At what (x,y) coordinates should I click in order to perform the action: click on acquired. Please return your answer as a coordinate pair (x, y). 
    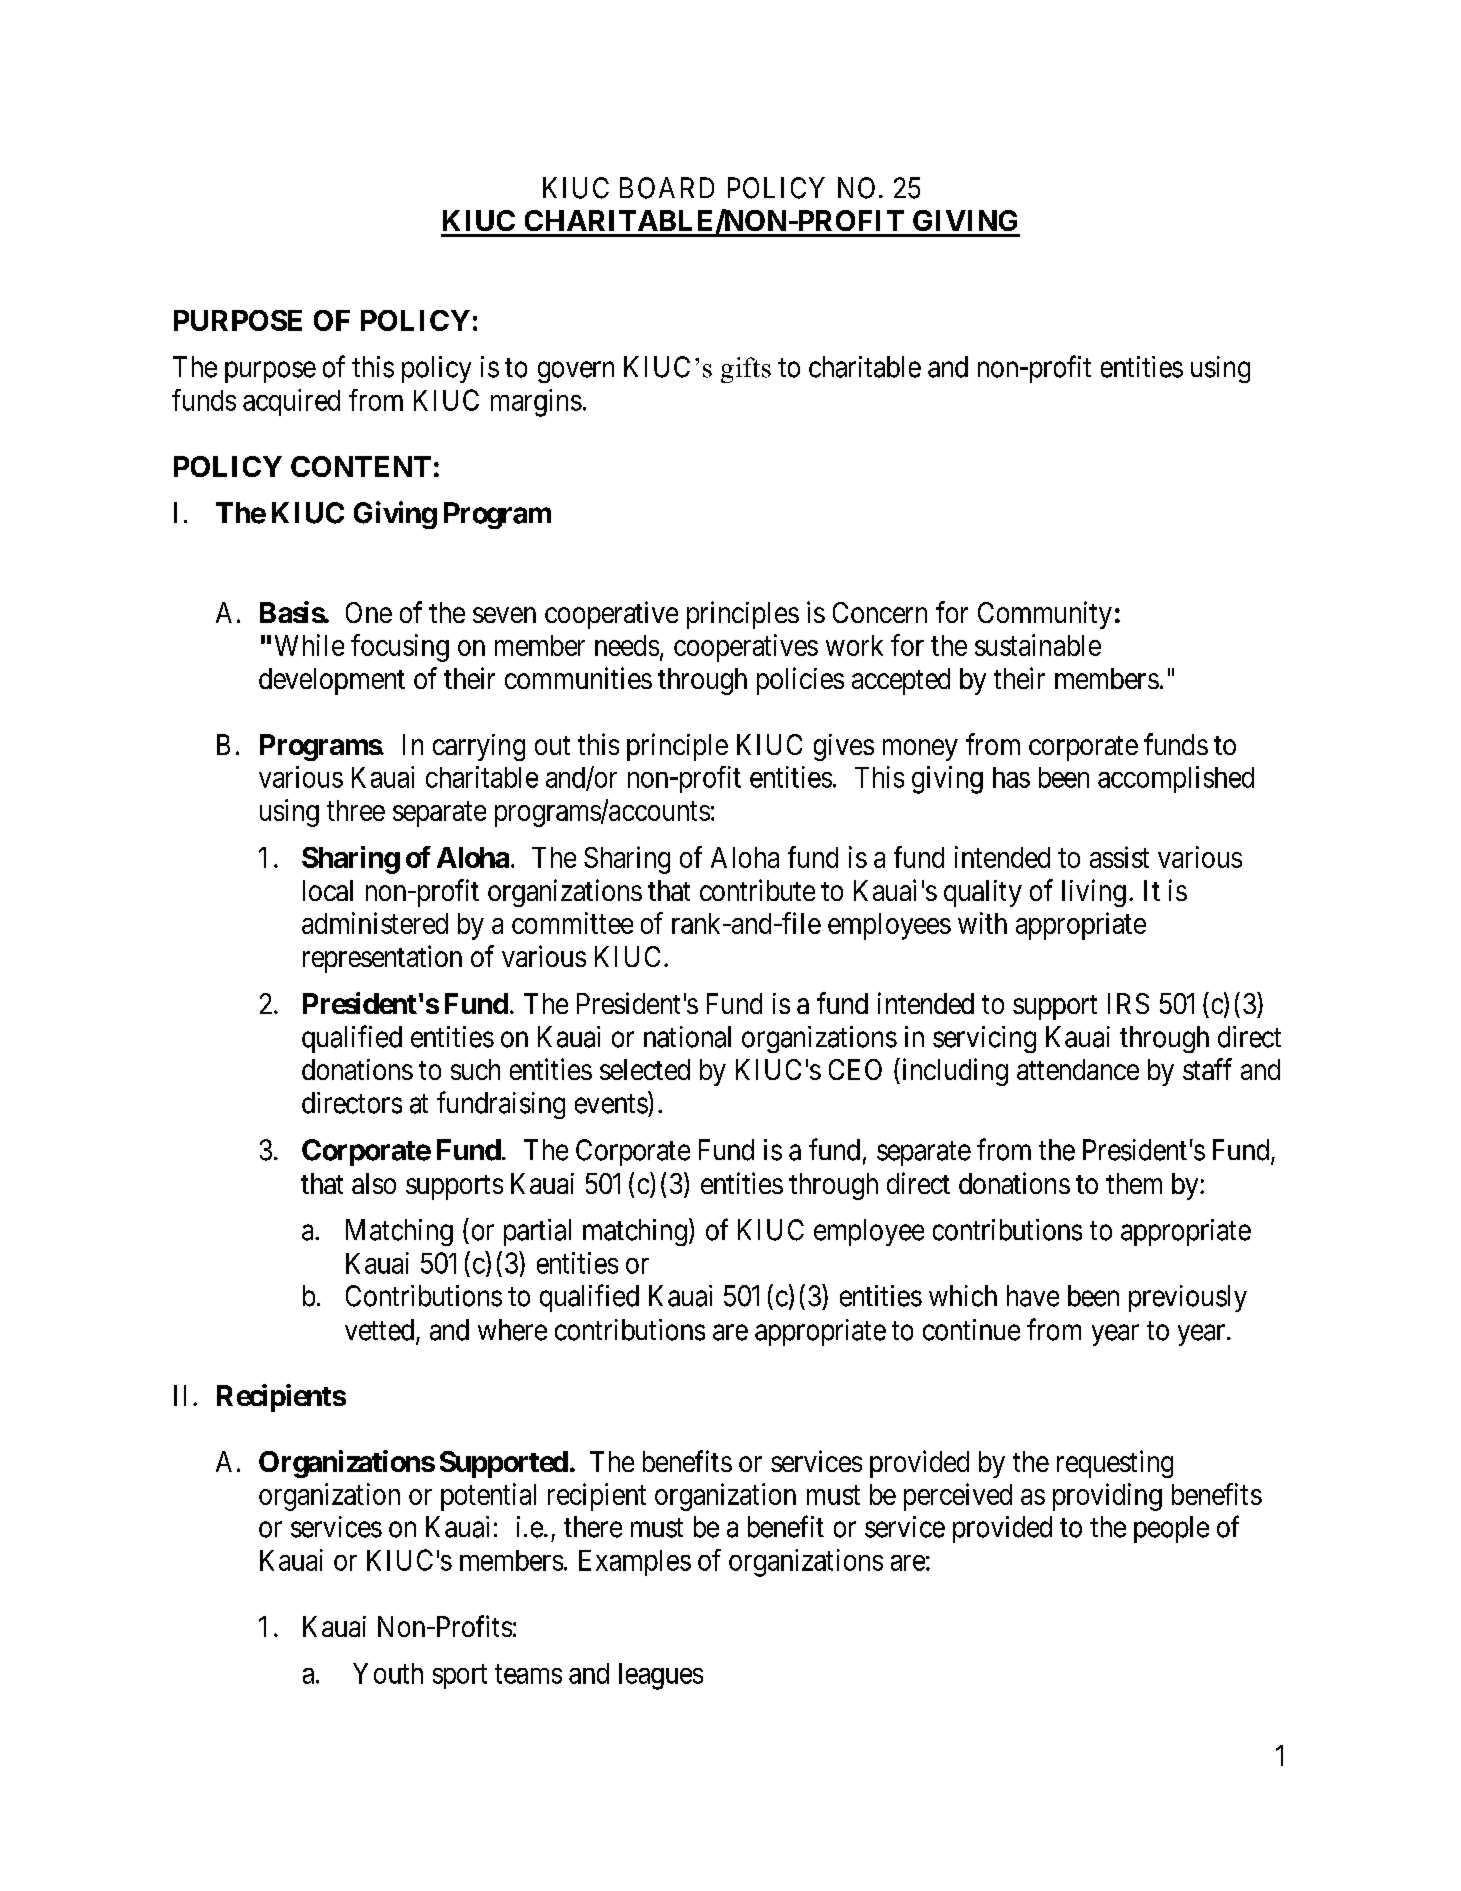
    Looking at the image, I should click on (291, 402).
